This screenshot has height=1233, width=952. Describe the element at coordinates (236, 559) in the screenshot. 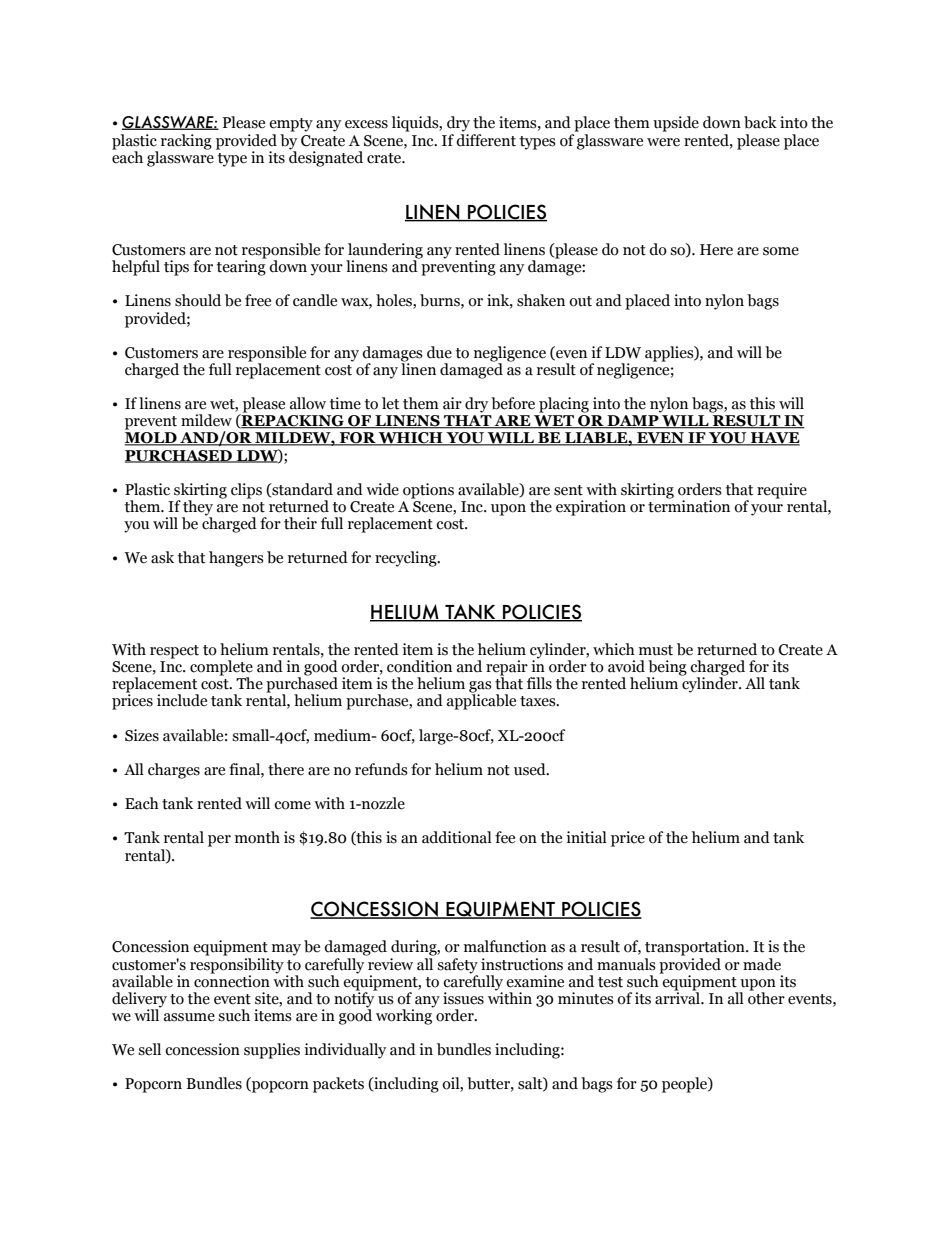

I see `hangers` at that location.
